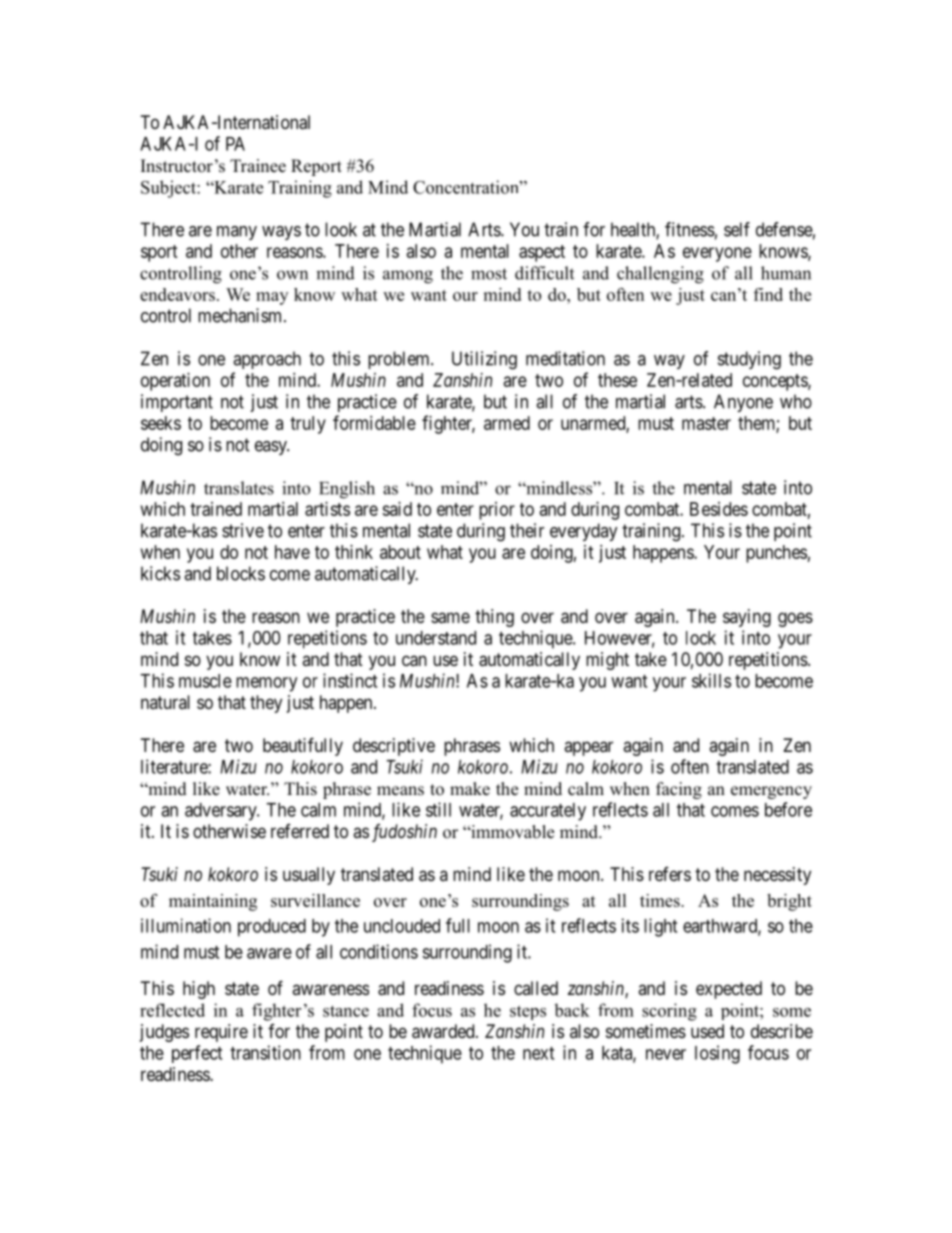  I want to click on require, so click(221, 1033).
